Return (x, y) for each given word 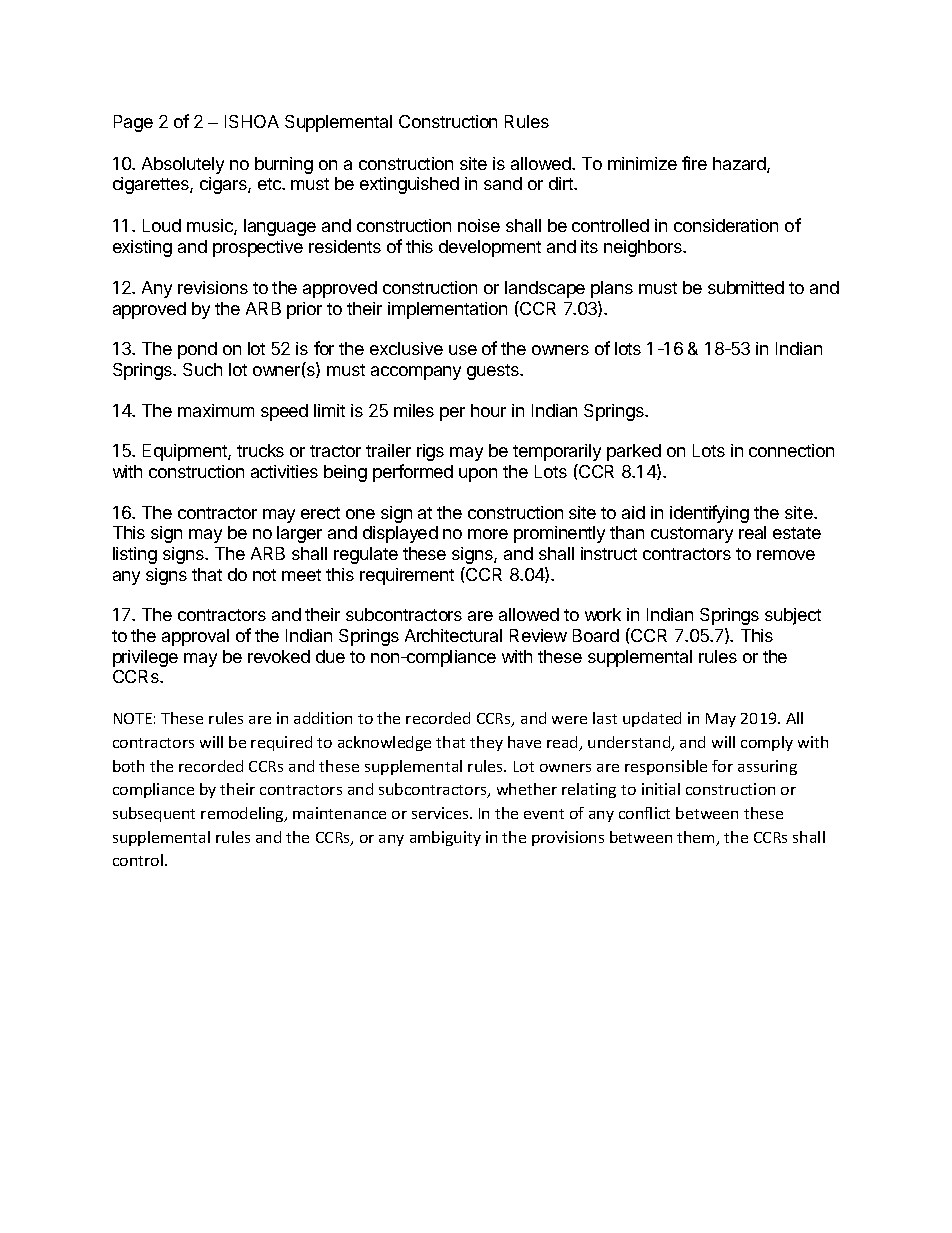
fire (694, 163)
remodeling (243, 814)
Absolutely (183, 165)
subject (793, 616)
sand (503, 183)
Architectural (453, 635)
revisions (213, 287)
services (441, 813)
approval (195, 637)
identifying (709, 514)
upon (478, 475)
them (697, 838)
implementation (447, 310)
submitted (746, 287)
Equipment (186, 452)
